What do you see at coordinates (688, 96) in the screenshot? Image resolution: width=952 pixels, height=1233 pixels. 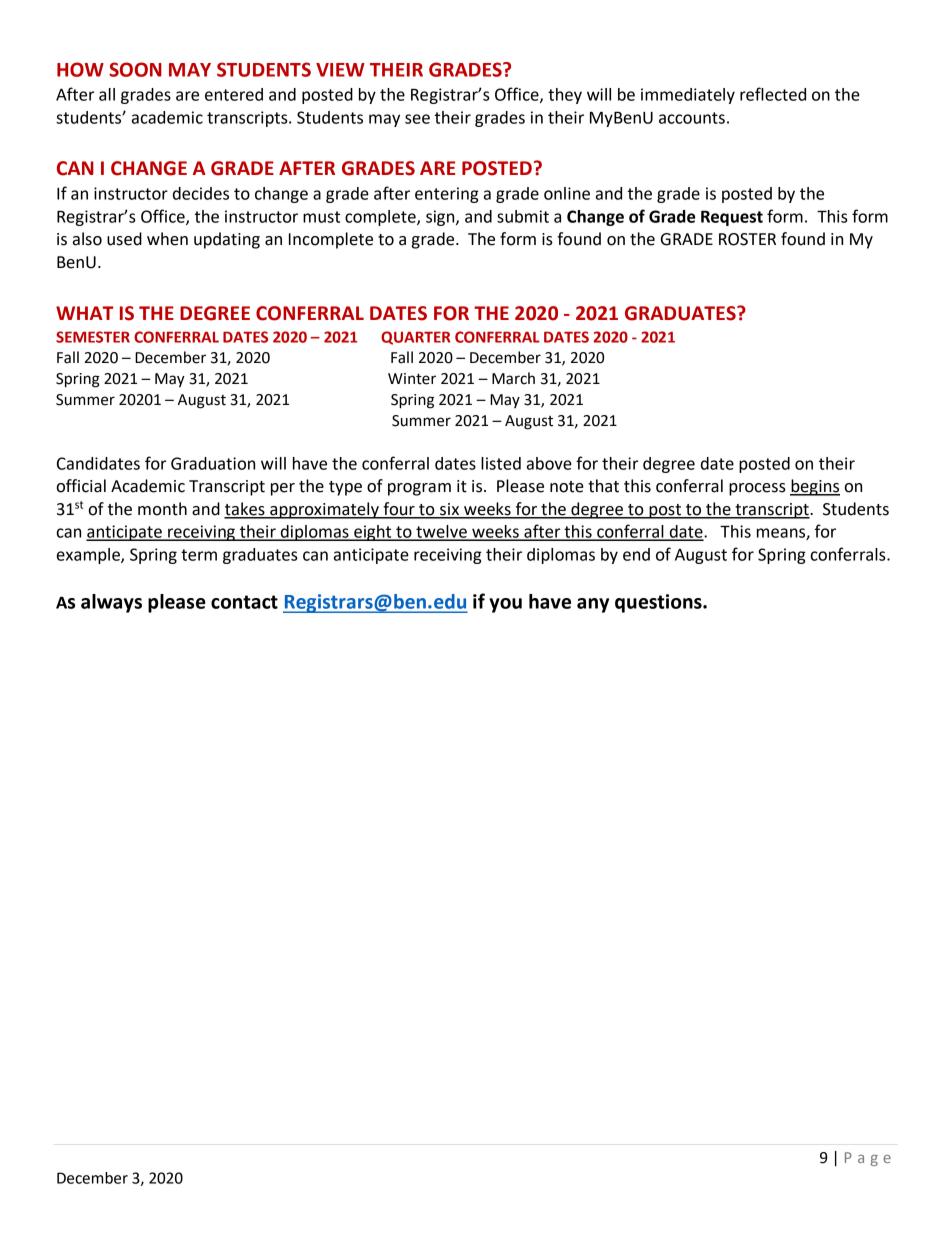 I see `immediately` at bounding box center [688, 96].
